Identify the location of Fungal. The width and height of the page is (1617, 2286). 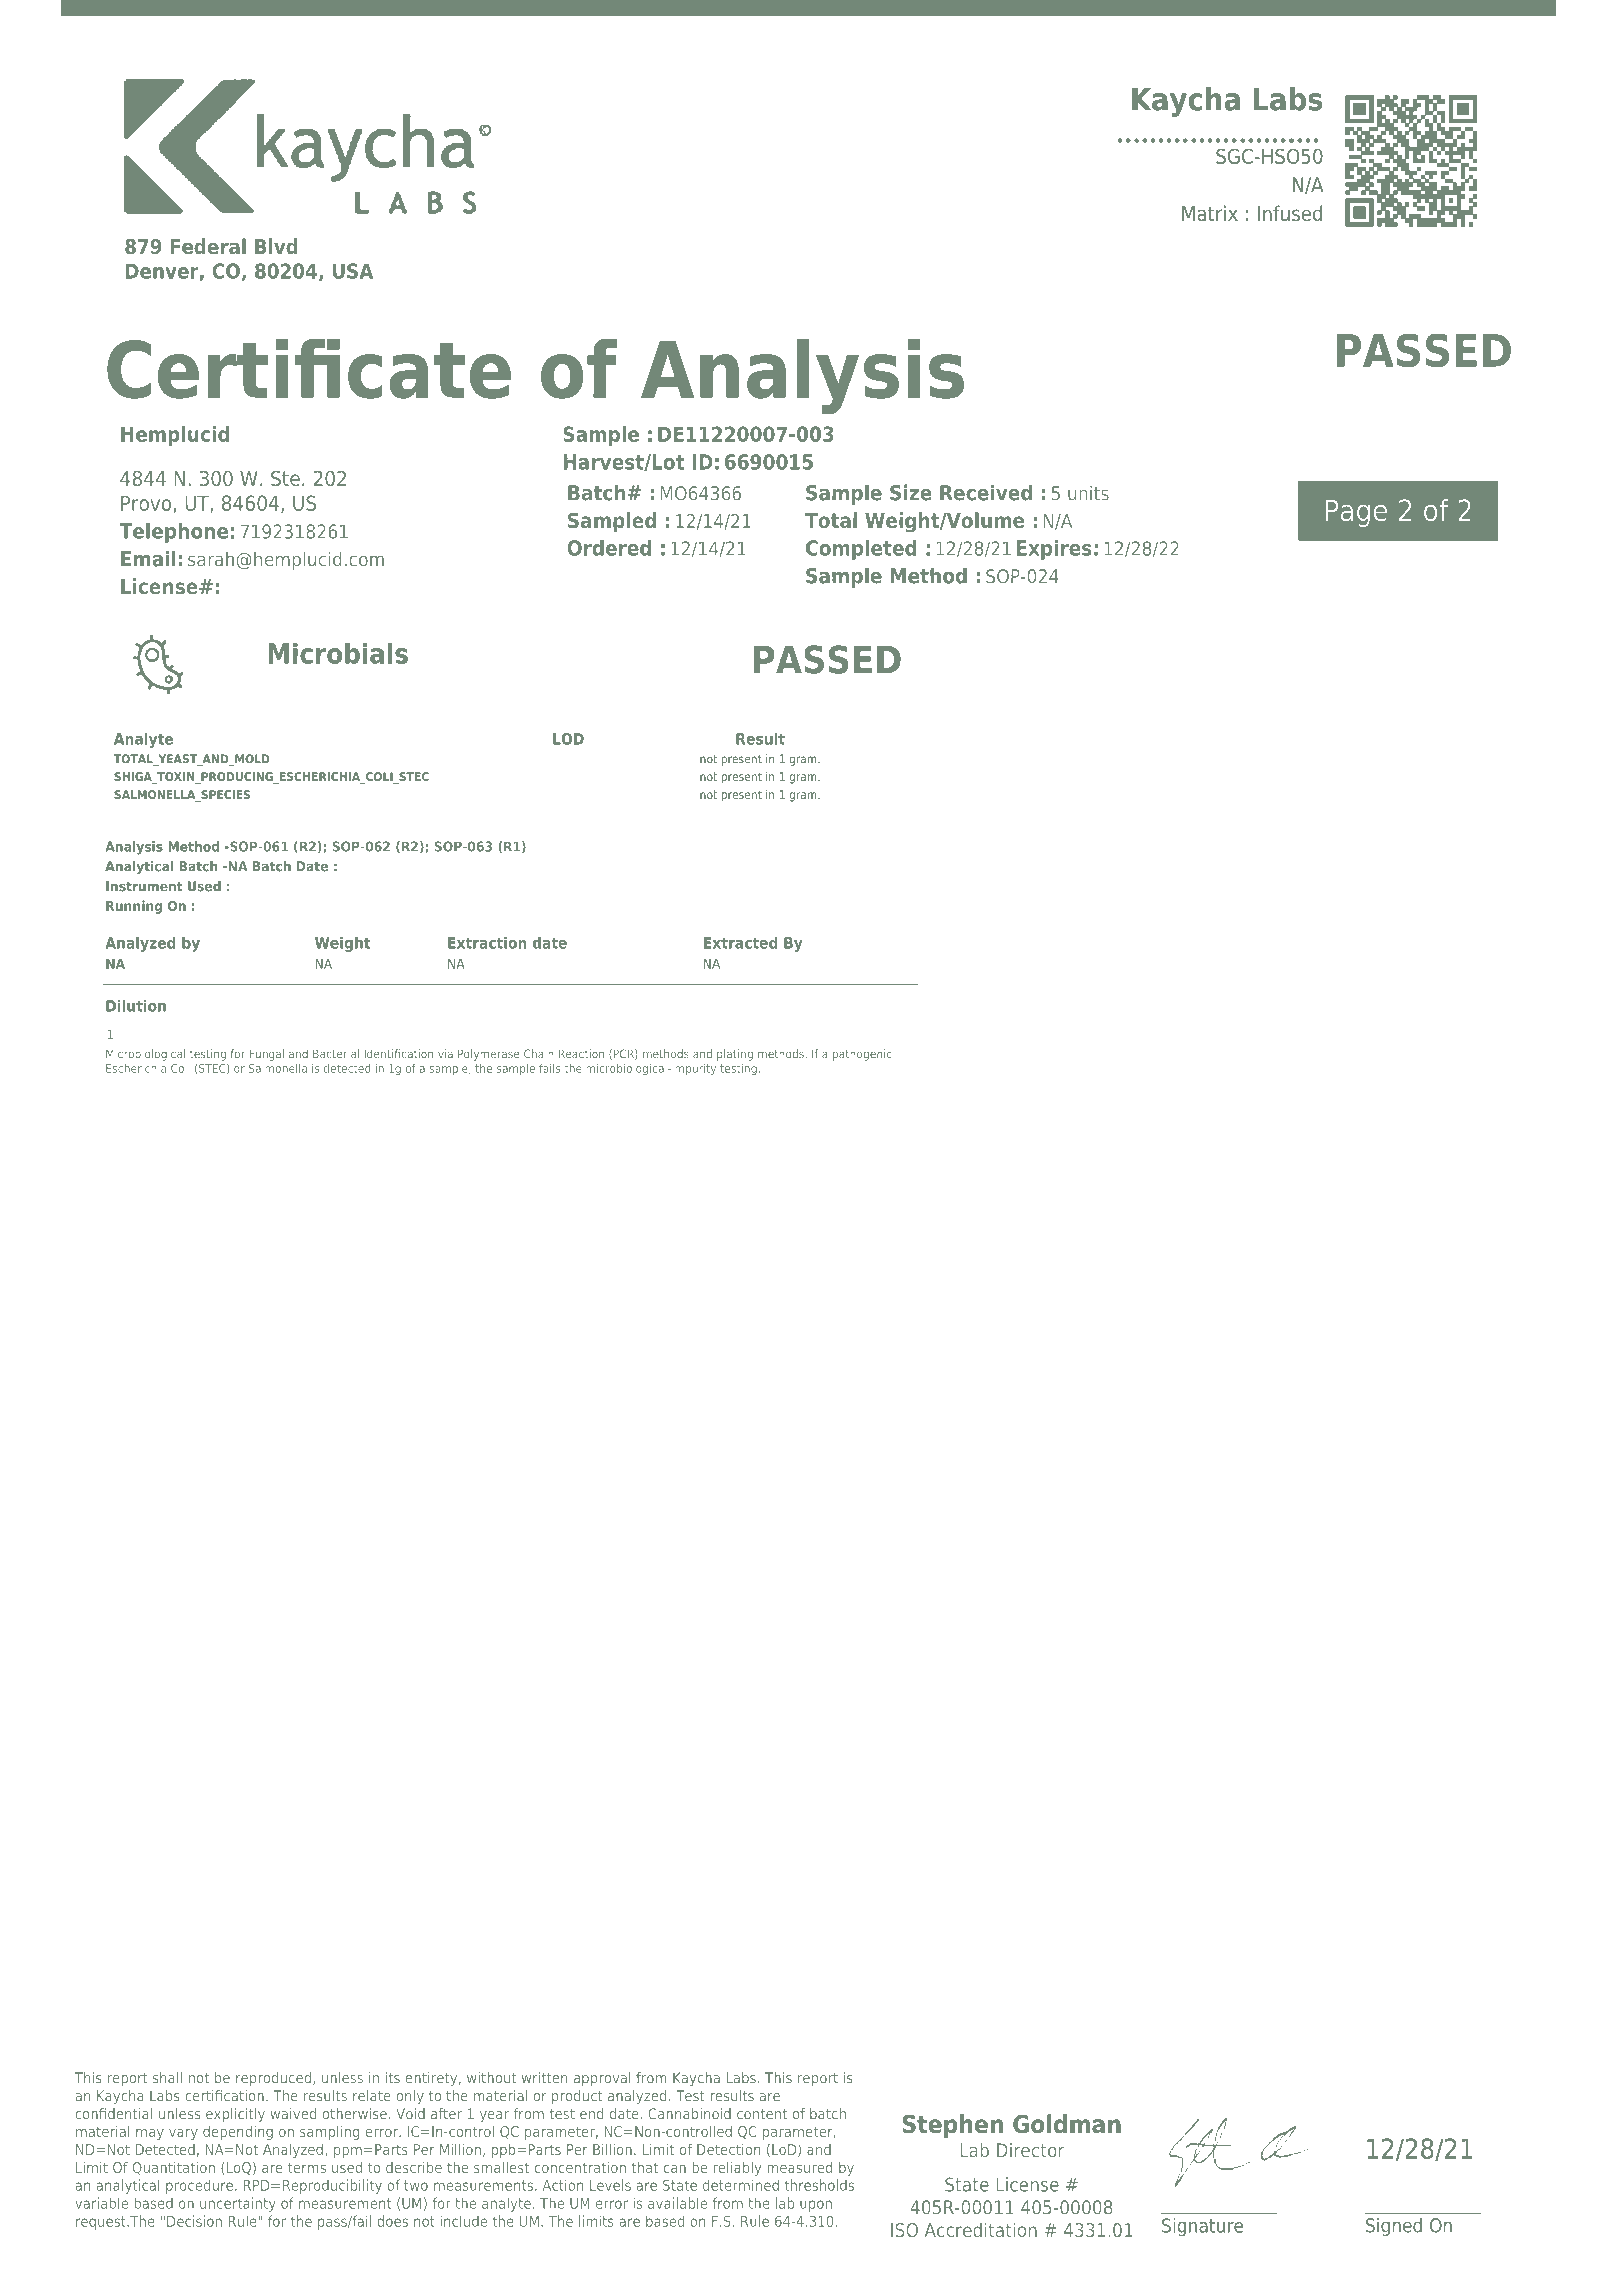
(266, 1055).
